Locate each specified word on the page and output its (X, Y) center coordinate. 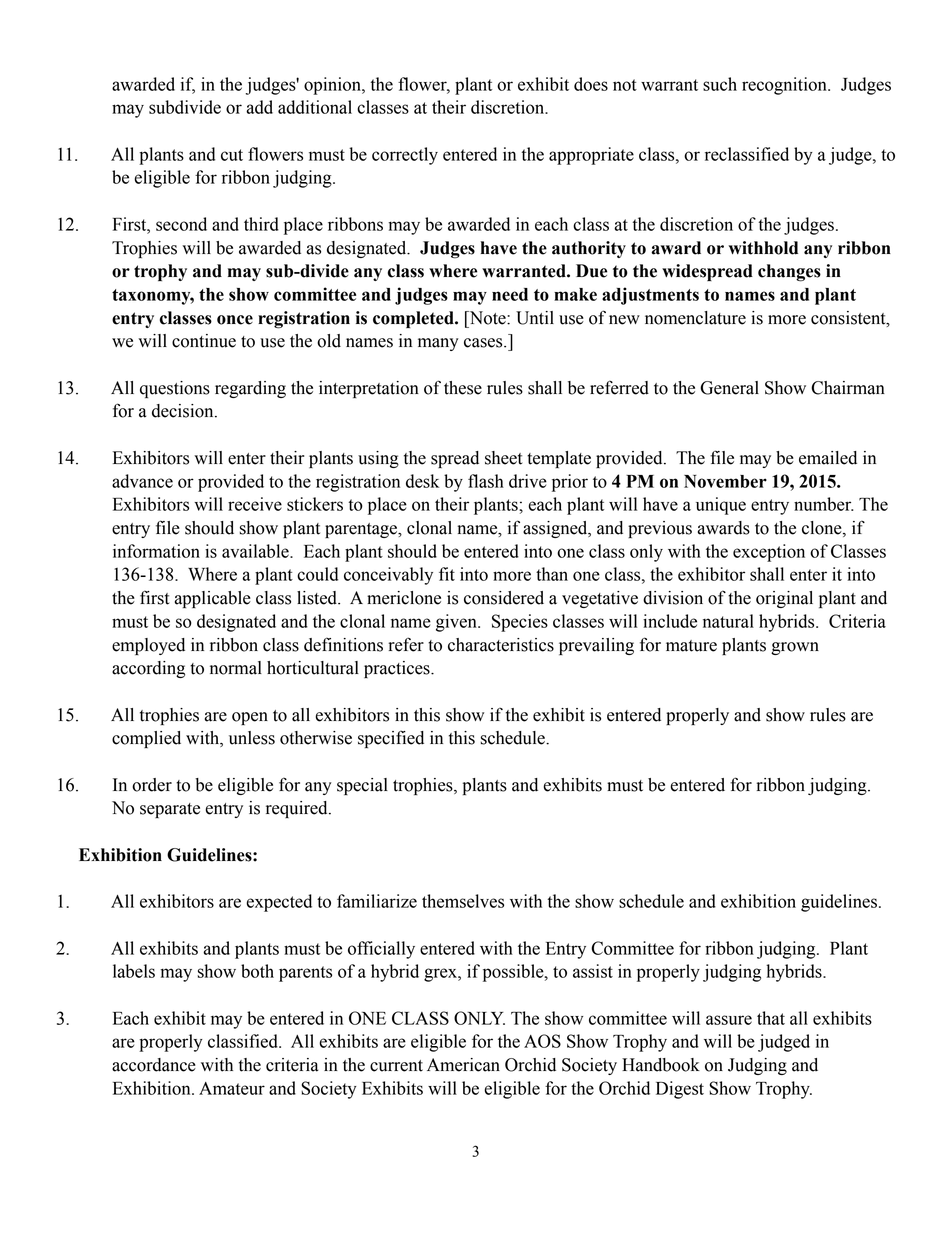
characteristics (501, 645)
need (510, 294)
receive (255, 504)
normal (236, 668)
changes (789, 273)
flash (486, 481)
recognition (785, 86)
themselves (463, 901)
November (725, 481)
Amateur (232, 1088)
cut (232, 155)
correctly (405, 156)
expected (279, 903)
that (771, 1018)
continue (204, 341)
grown (795, 648)
